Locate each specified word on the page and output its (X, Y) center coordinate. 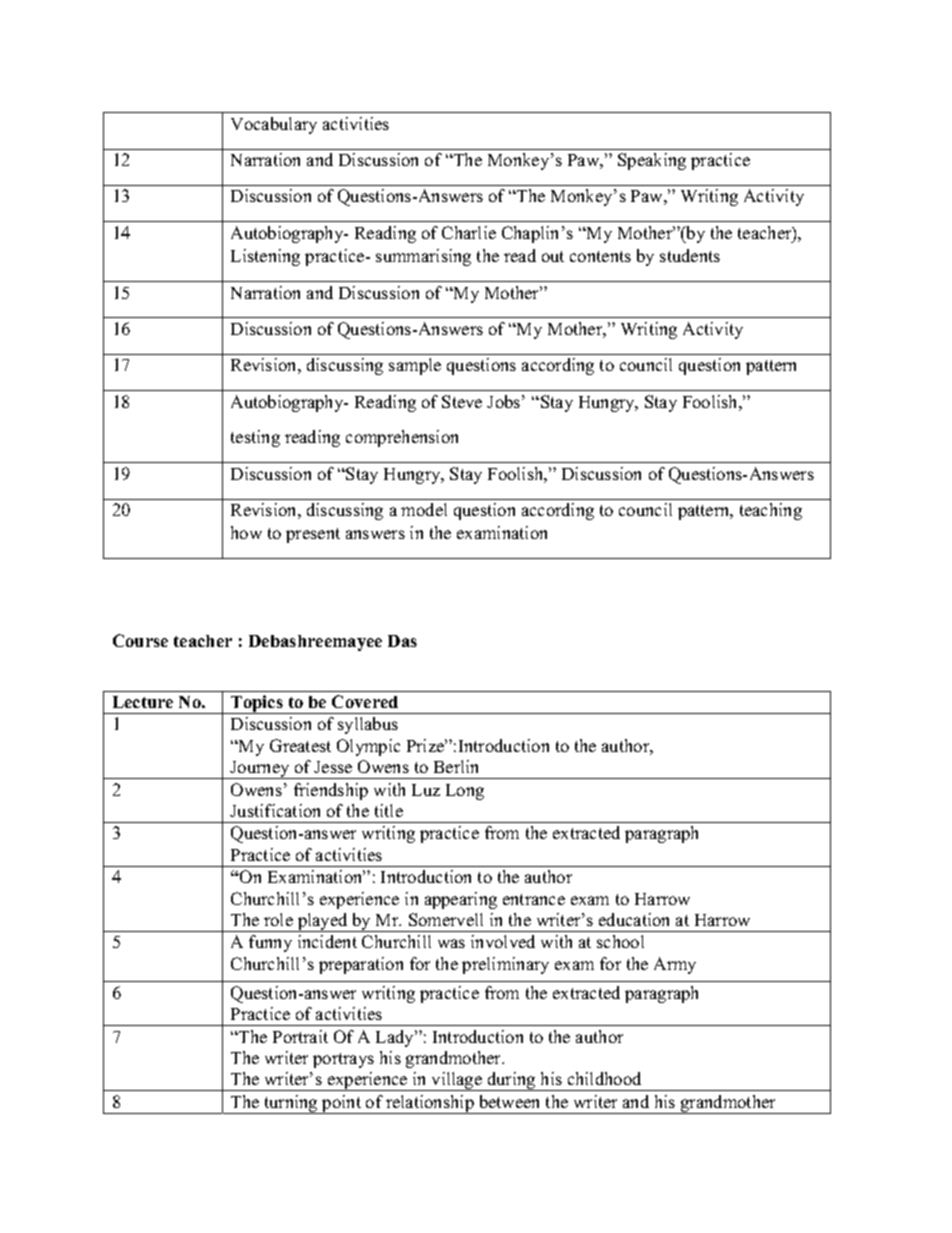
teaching (771, 511)
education (634, 919)
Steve (462, 401)
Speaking (652, 161)
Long (465, 792)
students (690, 255)
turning (291, 1104)
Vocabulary (274, 125)
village (457, 1081)
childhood (604, 1078)
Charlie (469, 232)
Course (140, 640)
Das (402, 641)
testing (255, 438)
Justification (275, 810)
